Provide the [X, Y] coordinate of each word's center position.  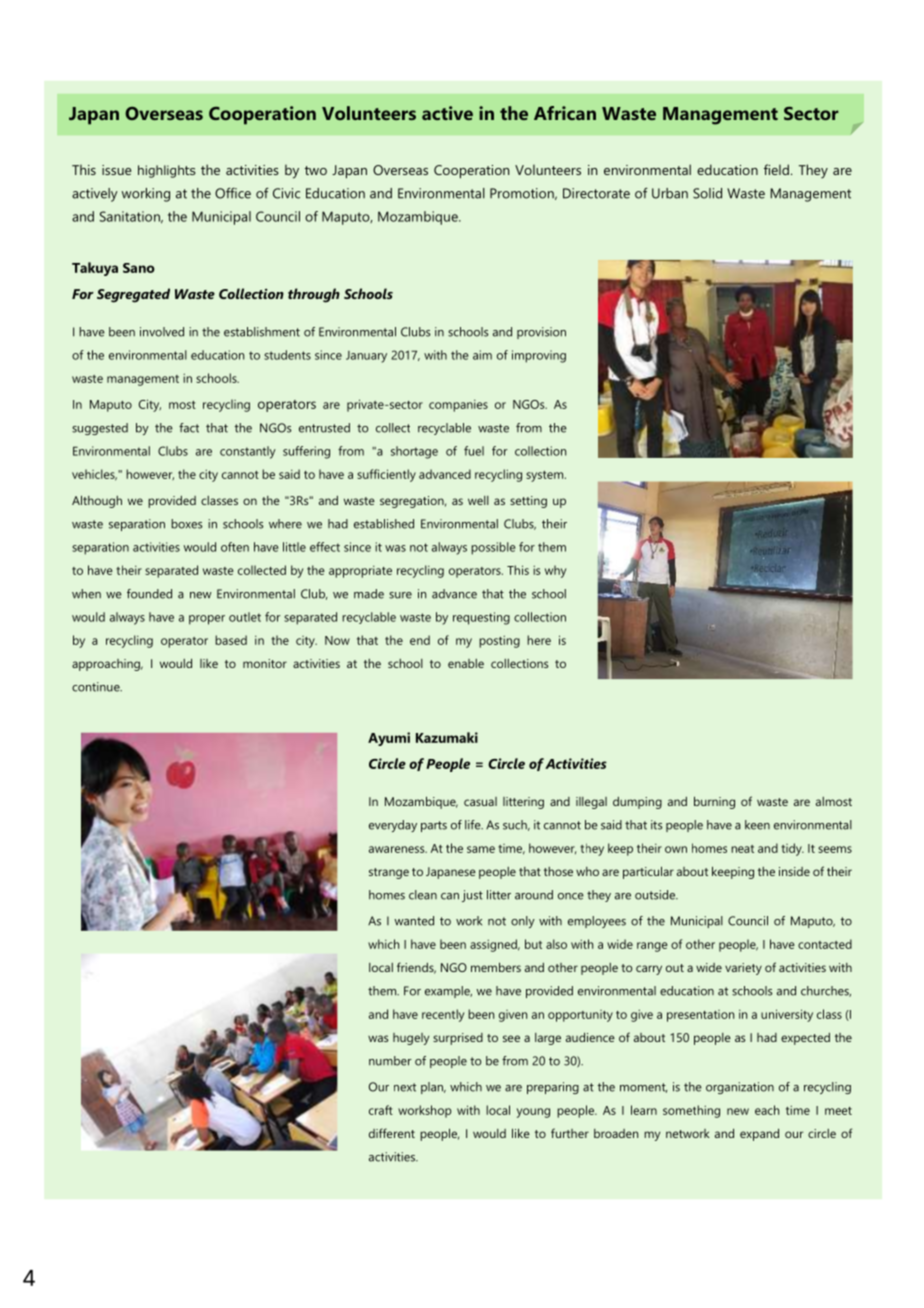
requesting [481, 618]
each [767, 1110]
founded [149, 594]
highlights [167, 171]
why [555, 571]
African [565, 113]
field [776, 169]
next [405, 1087]
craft [381, 1110]
